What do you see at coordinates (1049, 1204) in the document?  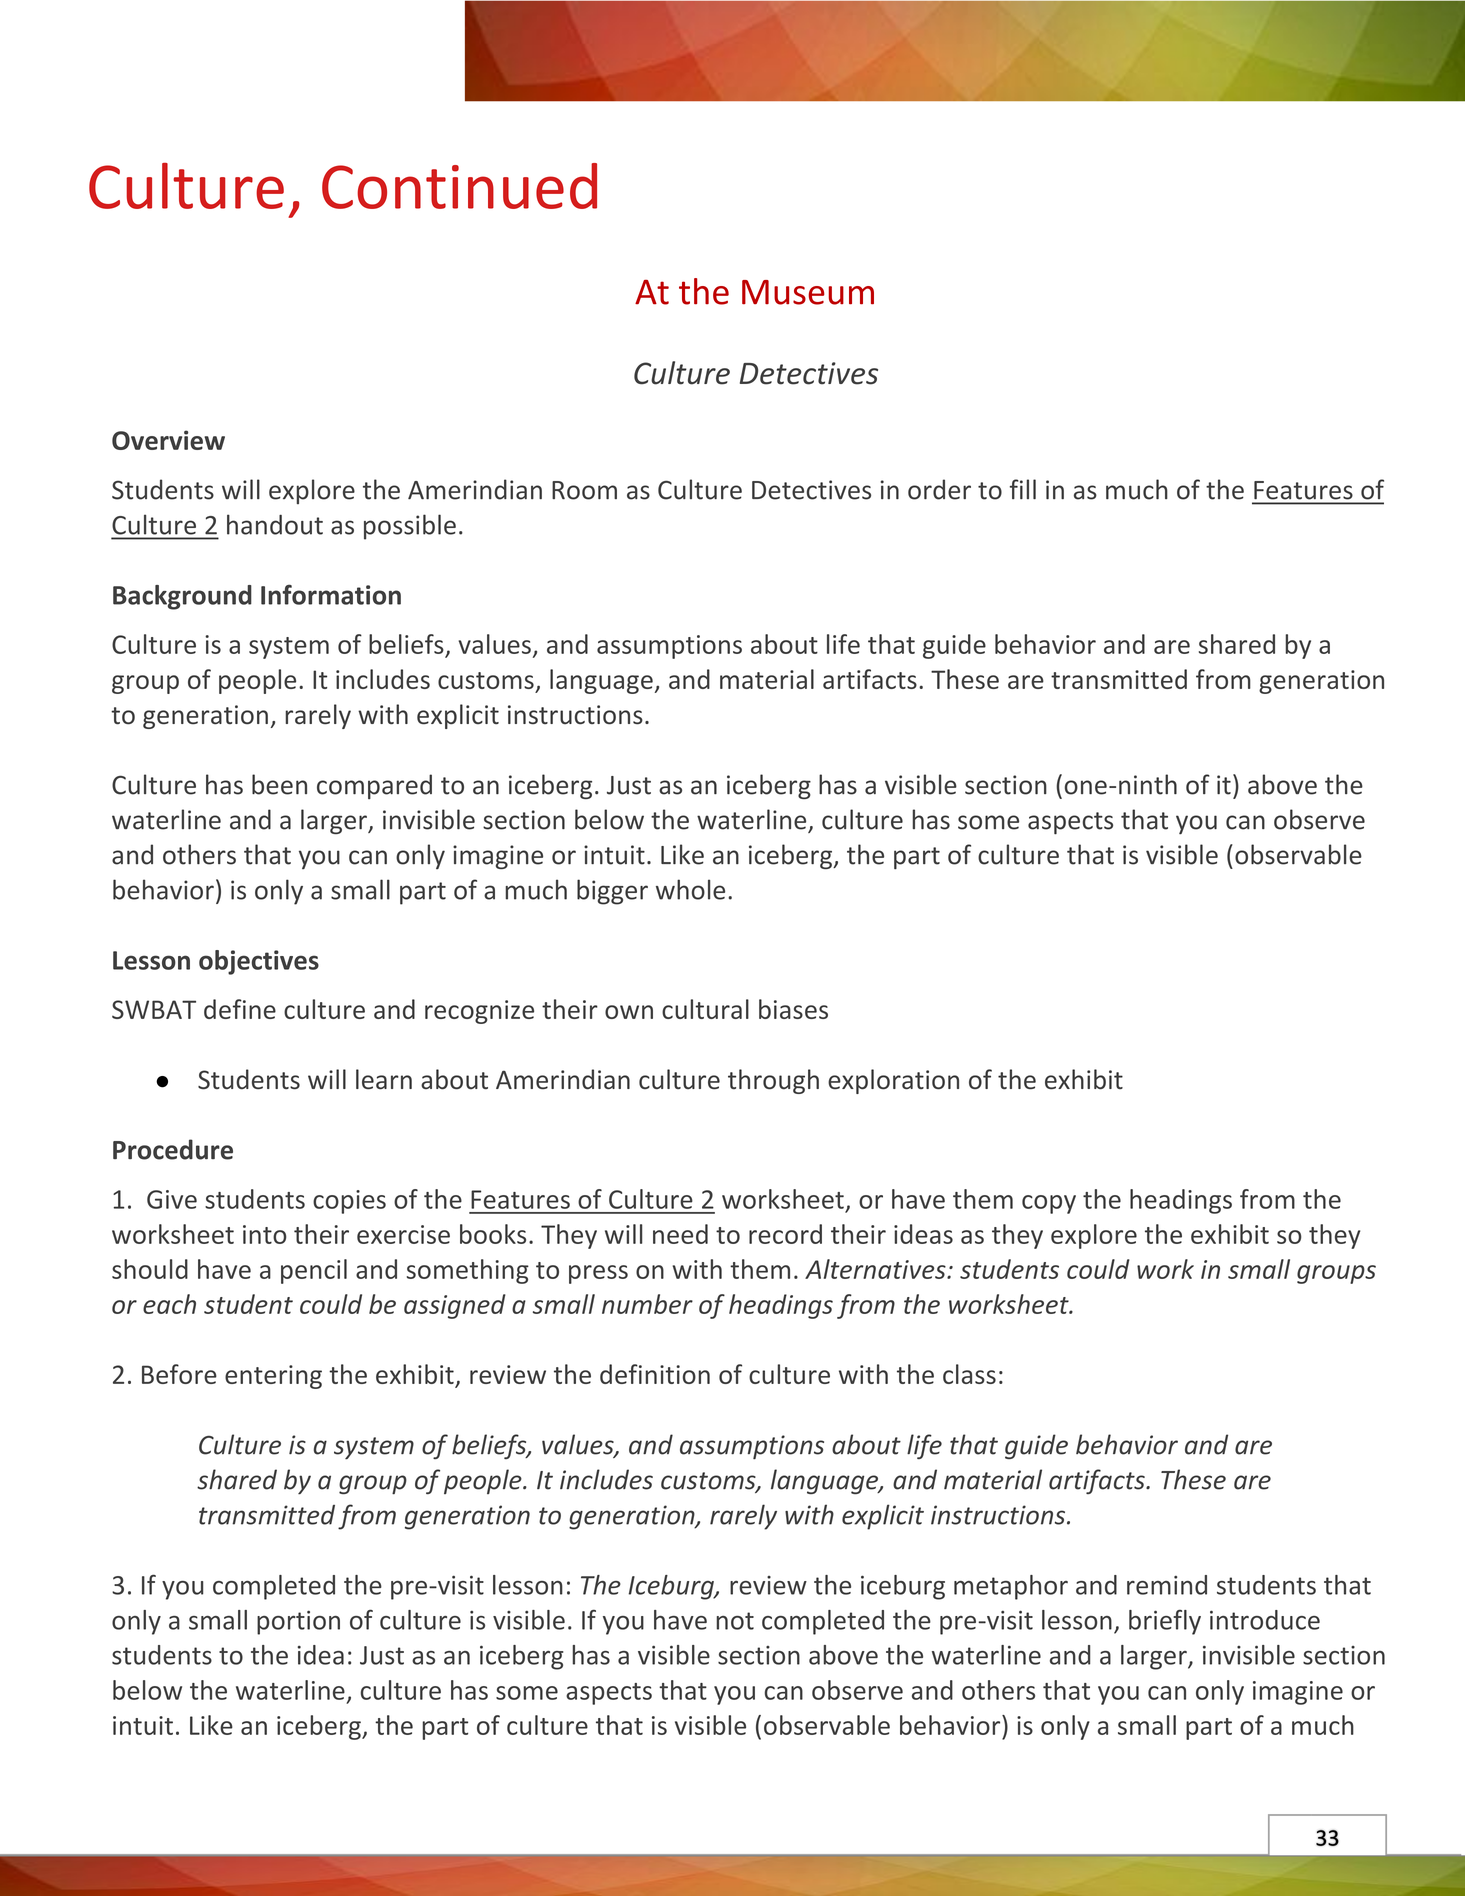 I see `copy` at bounding box center [1049, 1204].
